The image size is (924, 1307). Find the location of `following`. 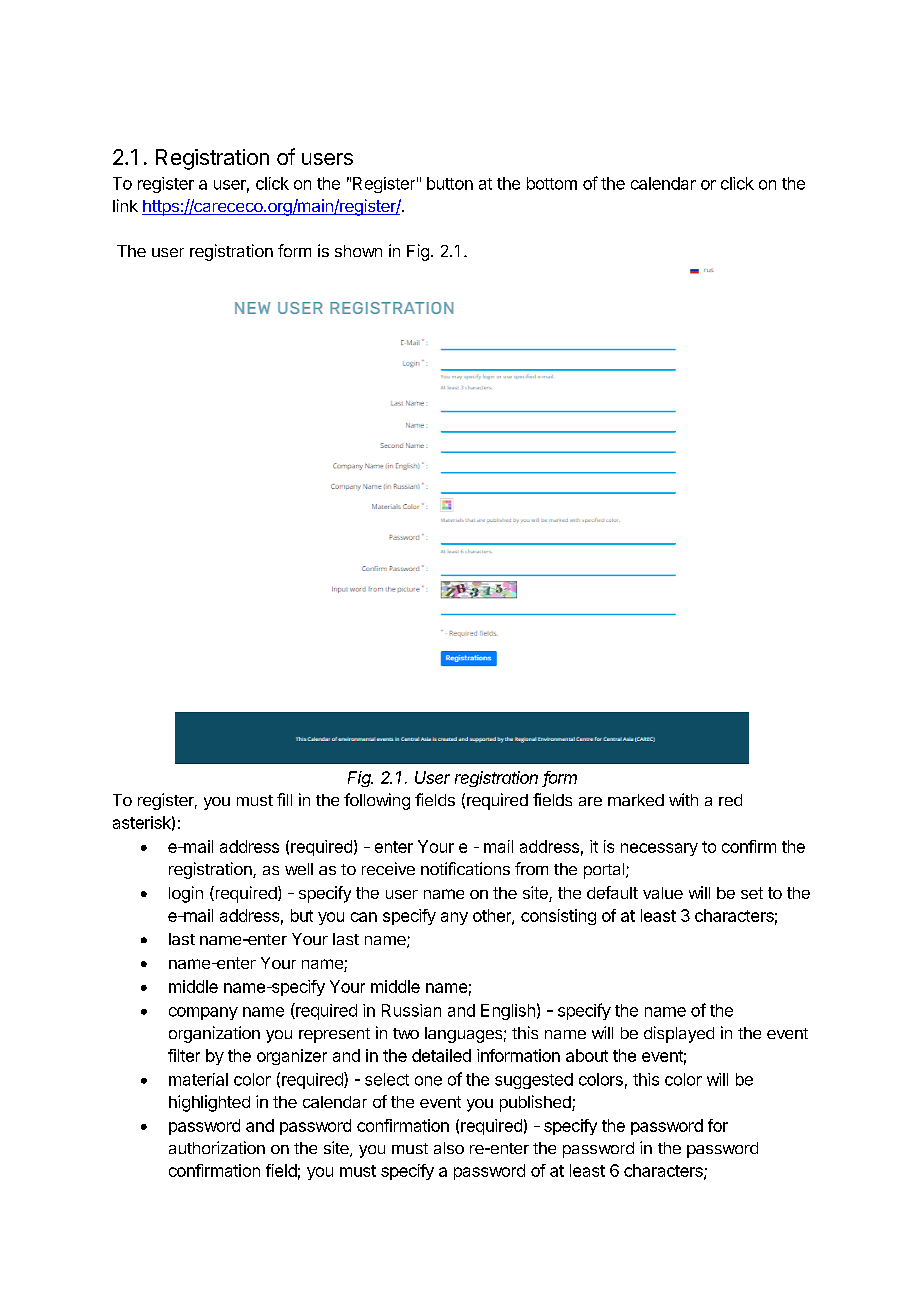

following is located at coordinates (377, 801).
